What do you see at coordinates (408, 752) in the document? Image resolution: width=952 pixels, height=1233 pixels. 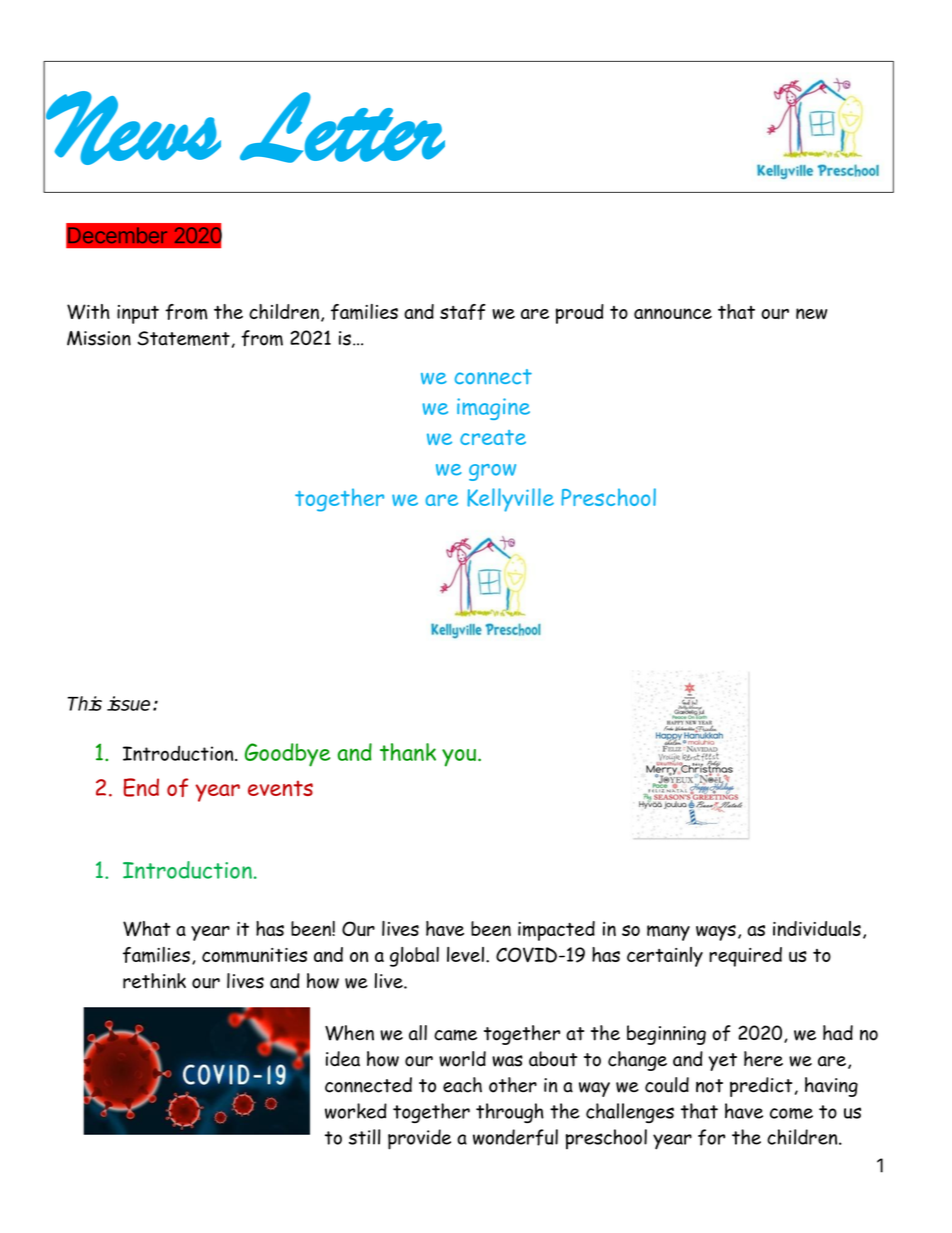 I see `thank` at bounding box center [408, 752].
